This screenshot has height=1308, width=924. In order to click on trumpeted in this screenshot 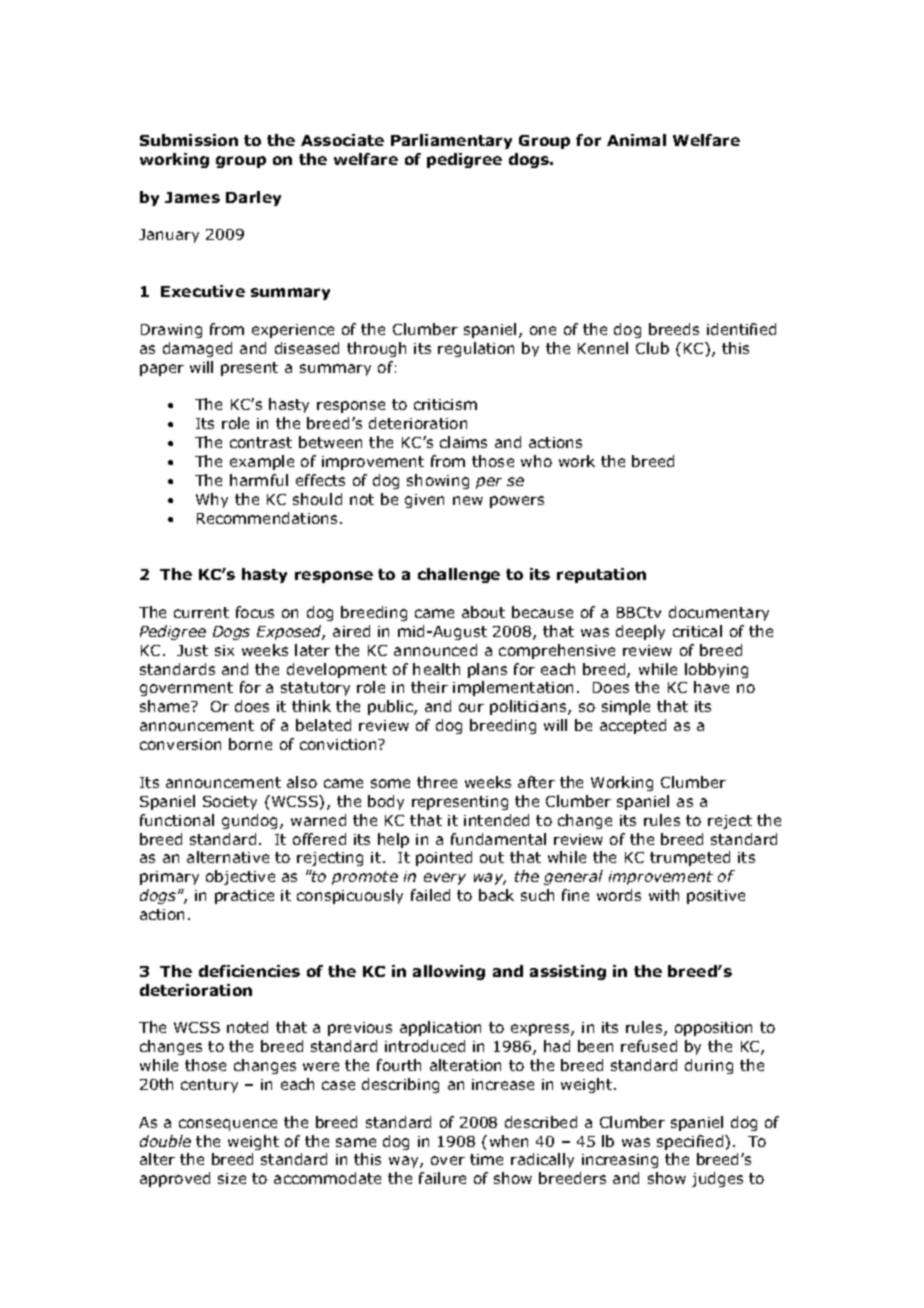, I will do `click(690, 858)`.
